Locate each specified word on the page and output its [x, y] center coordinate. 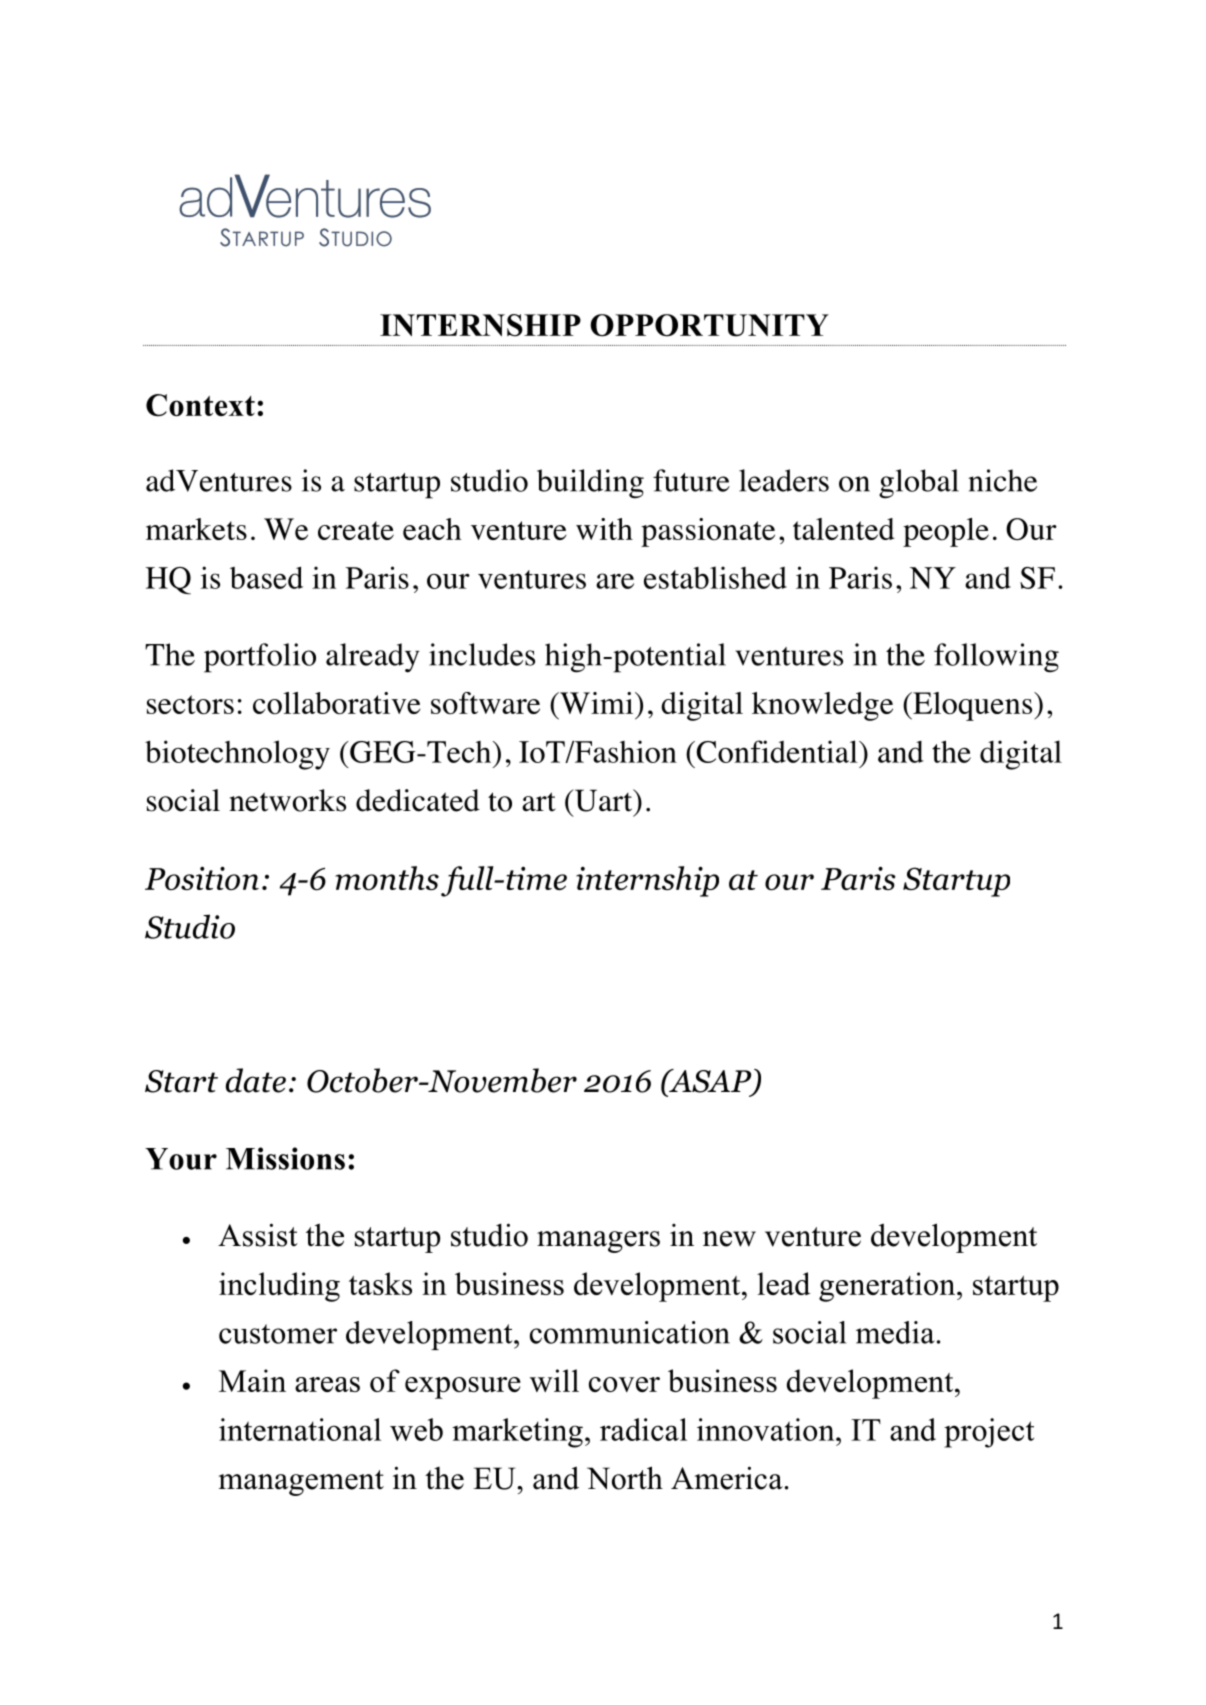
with [604, 529]
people [946, 532]
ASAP [710, 1082]
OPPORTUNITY [709, 325]
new [729, 1239]
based [266, 577]
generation [888, 1287]
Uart [604, 800]
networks [287, 800]
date [256, 1080]
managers [598, 1242]
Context [200, 405]
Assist [258, 1235]
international [300, 1429]
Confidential [777, 751]
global [919, 484]
